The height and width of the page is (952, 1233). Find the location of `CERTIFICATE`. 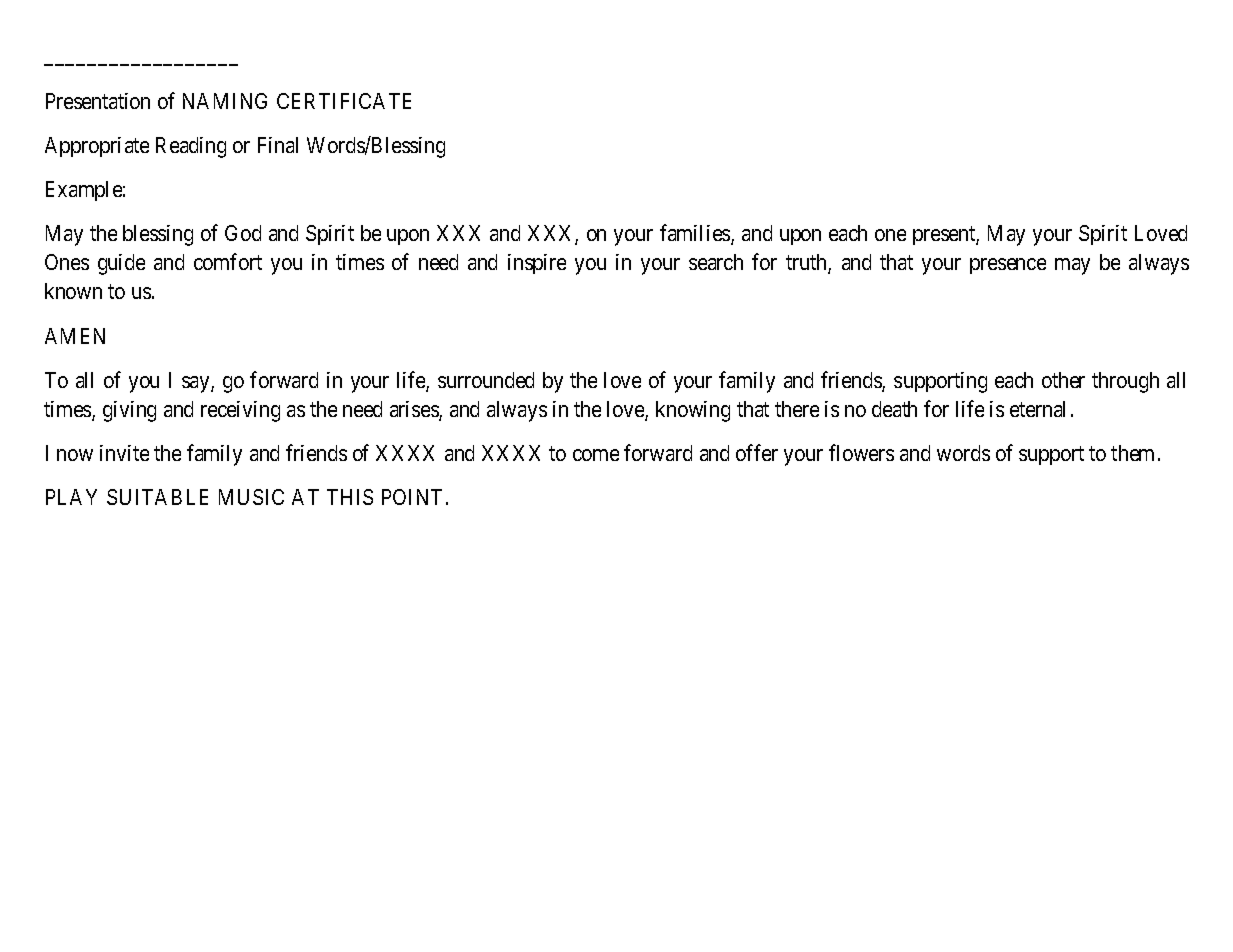

CERTIFICATE is located at coordinates (344, 101).
